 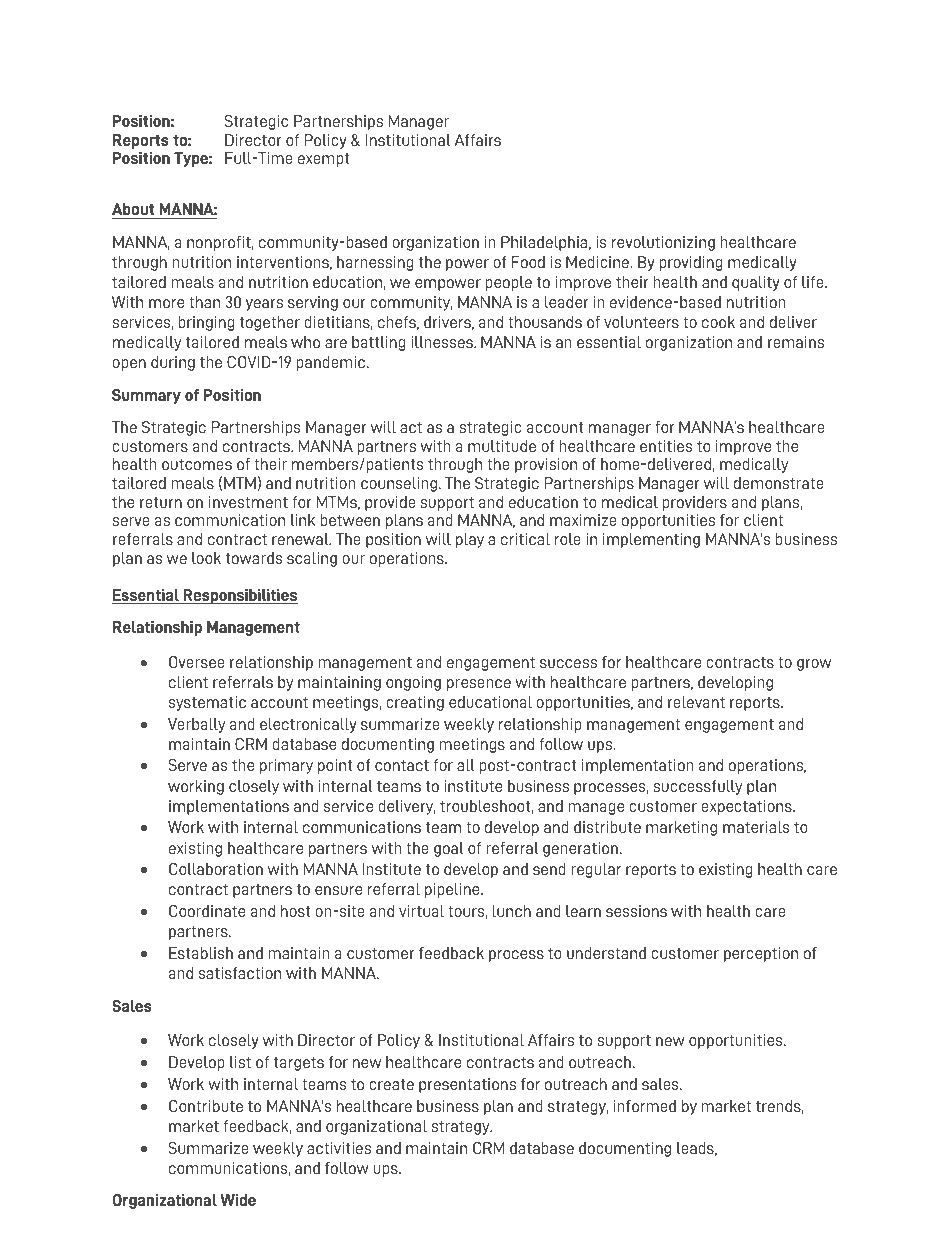 I want to click on presence, so click(x=479, y=685).
